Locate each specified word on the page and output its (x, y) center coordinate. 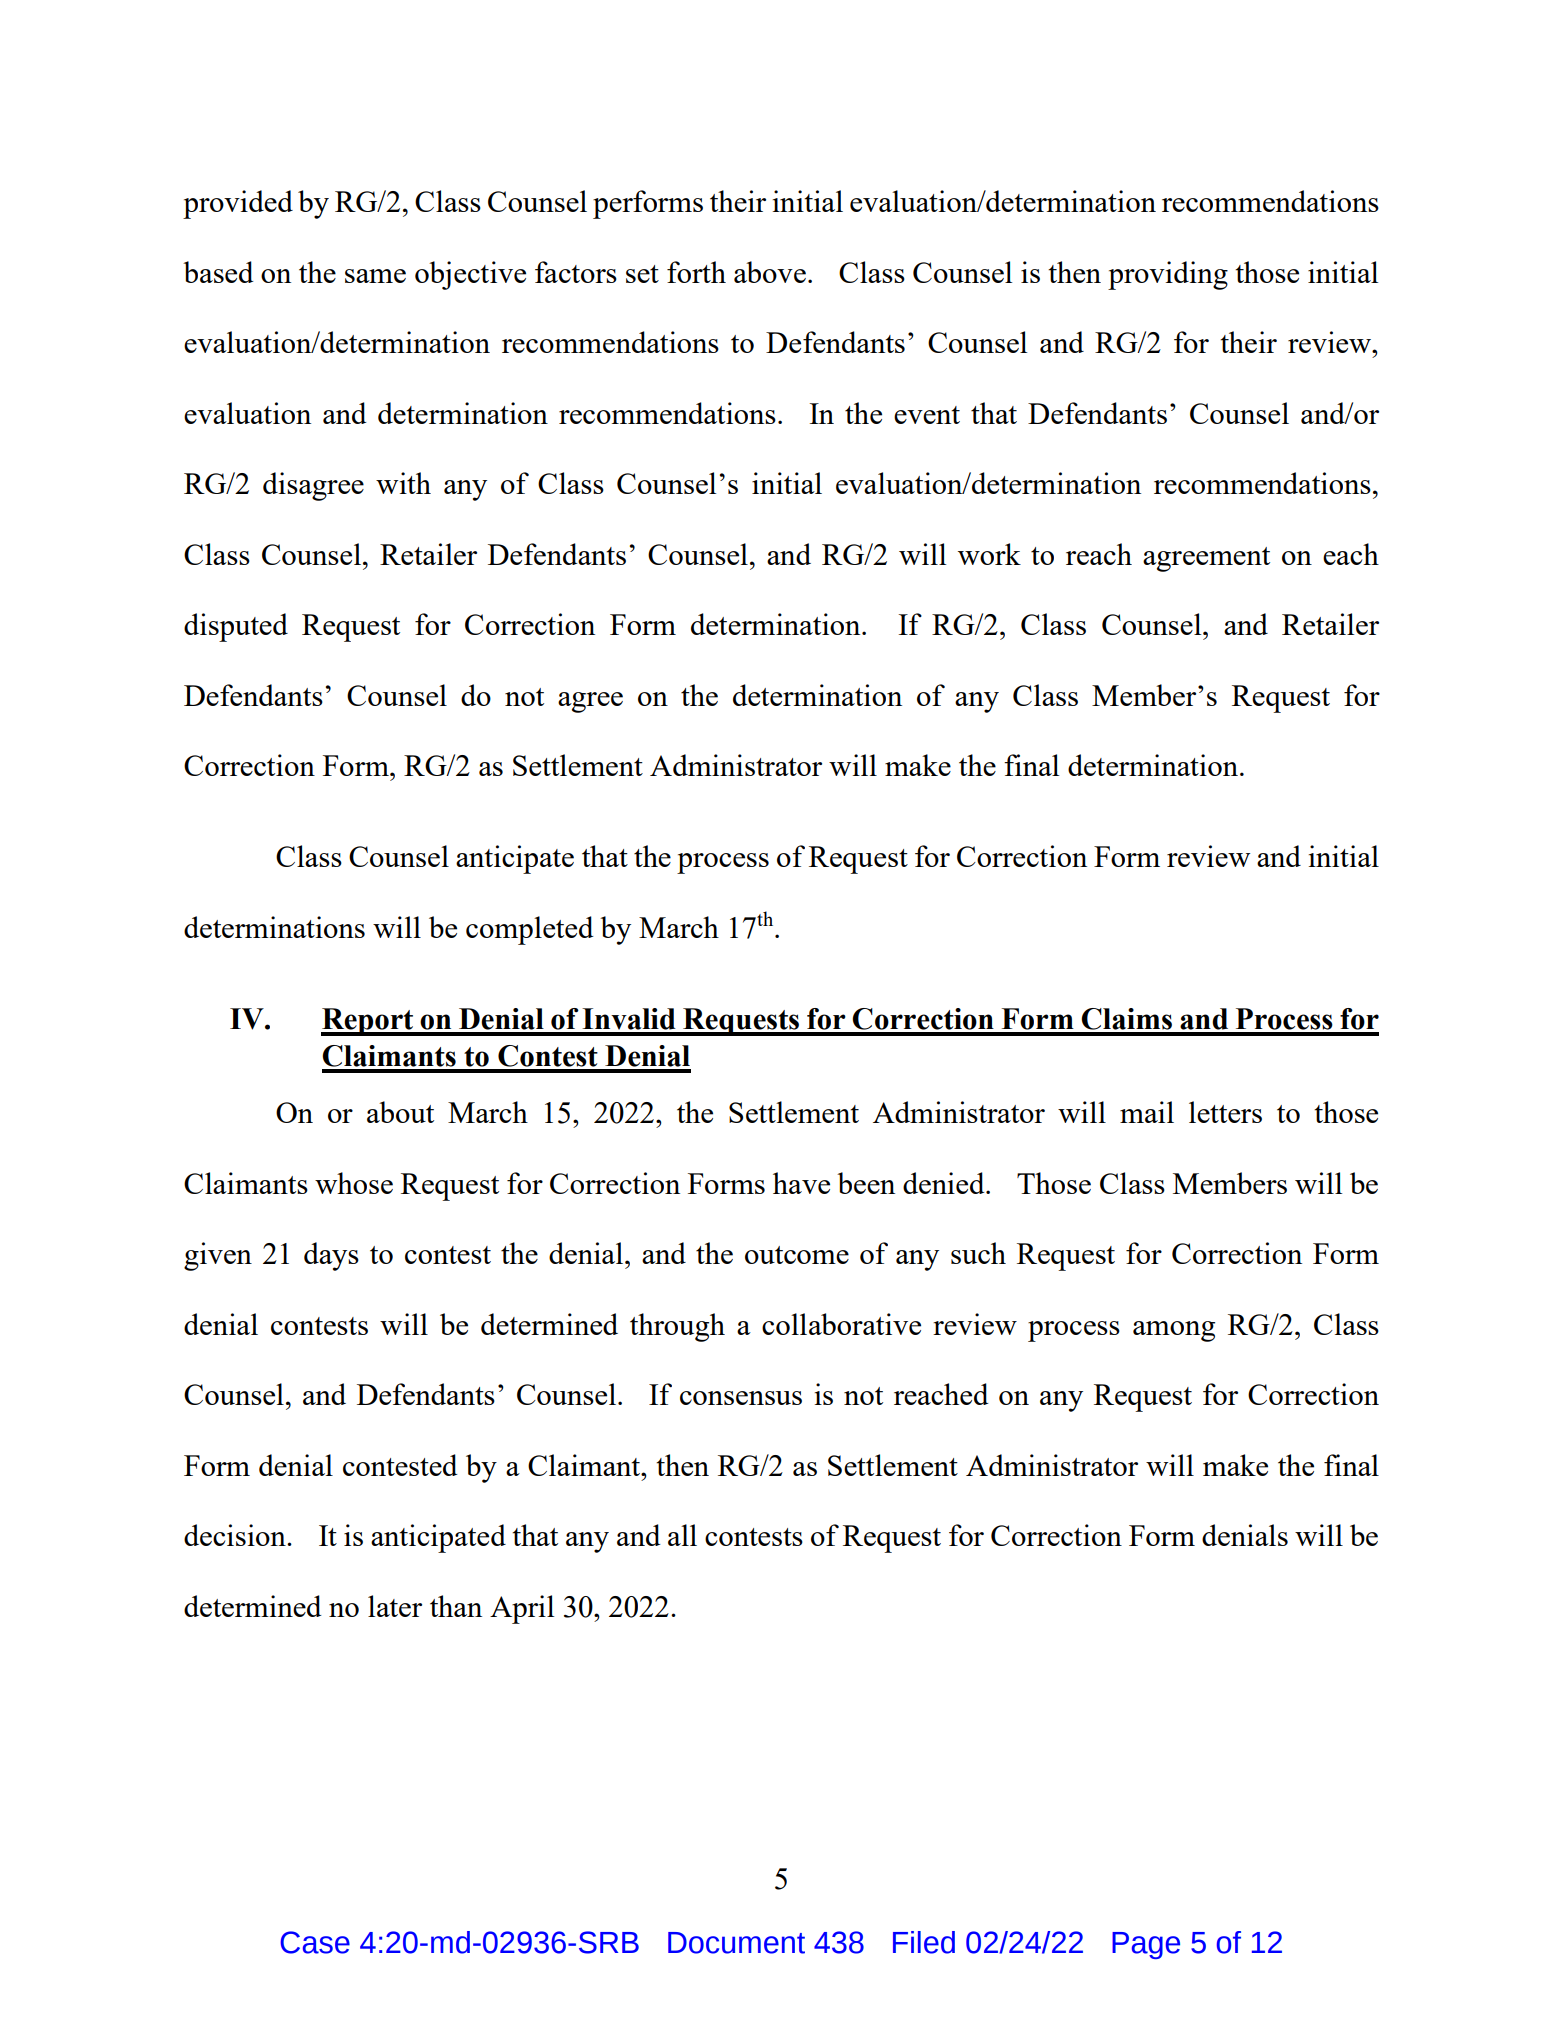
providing (1168, 275)
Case (315, 1942)
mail (1147, 1112)
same (375, 276)
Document (736, 1943)
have (801, 1183)
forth (696, 272)
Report (368, 1022)
